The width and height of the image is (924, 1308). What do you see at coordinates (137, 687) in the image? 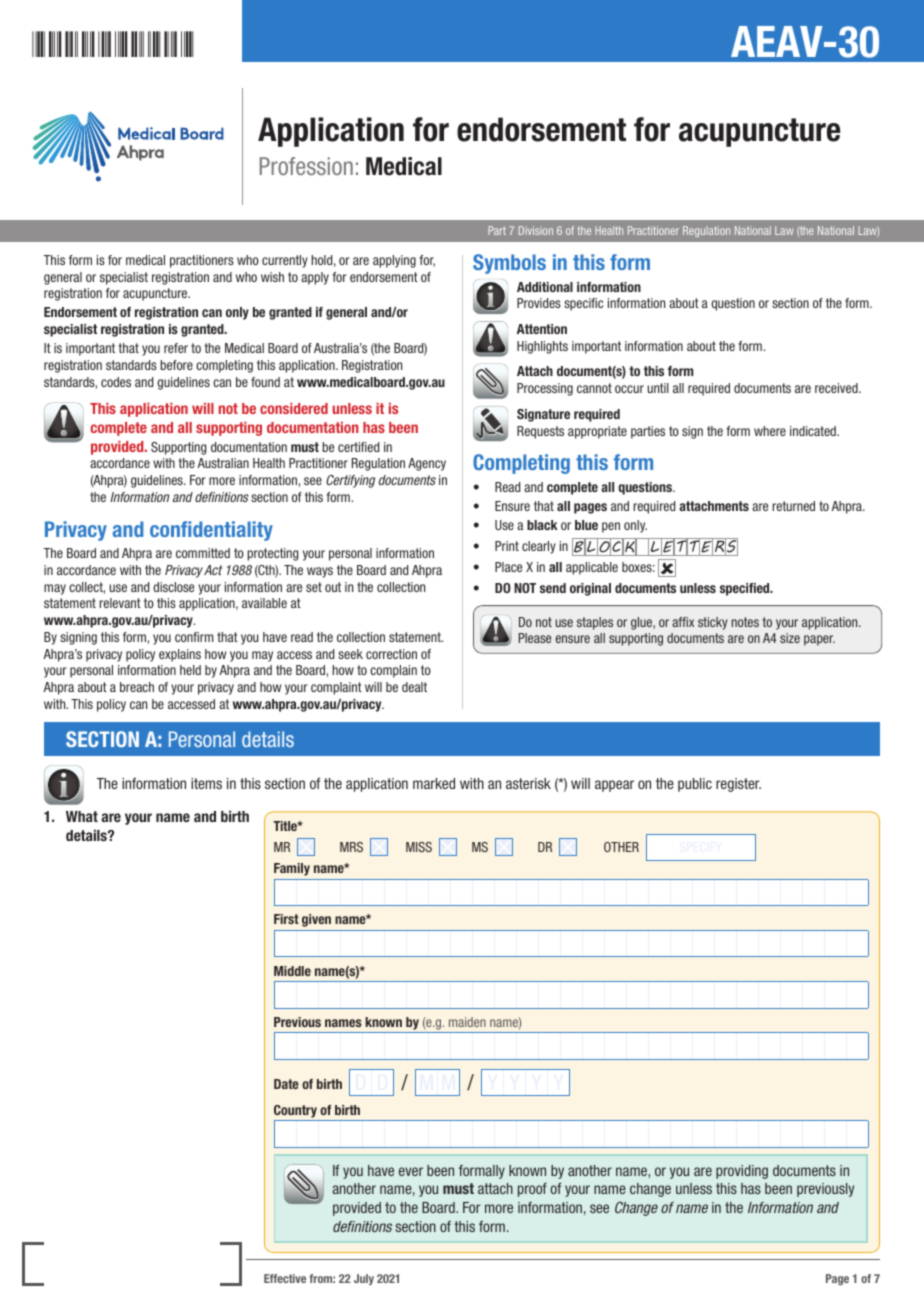
I see `breach` at bounding box center [137, 687].
